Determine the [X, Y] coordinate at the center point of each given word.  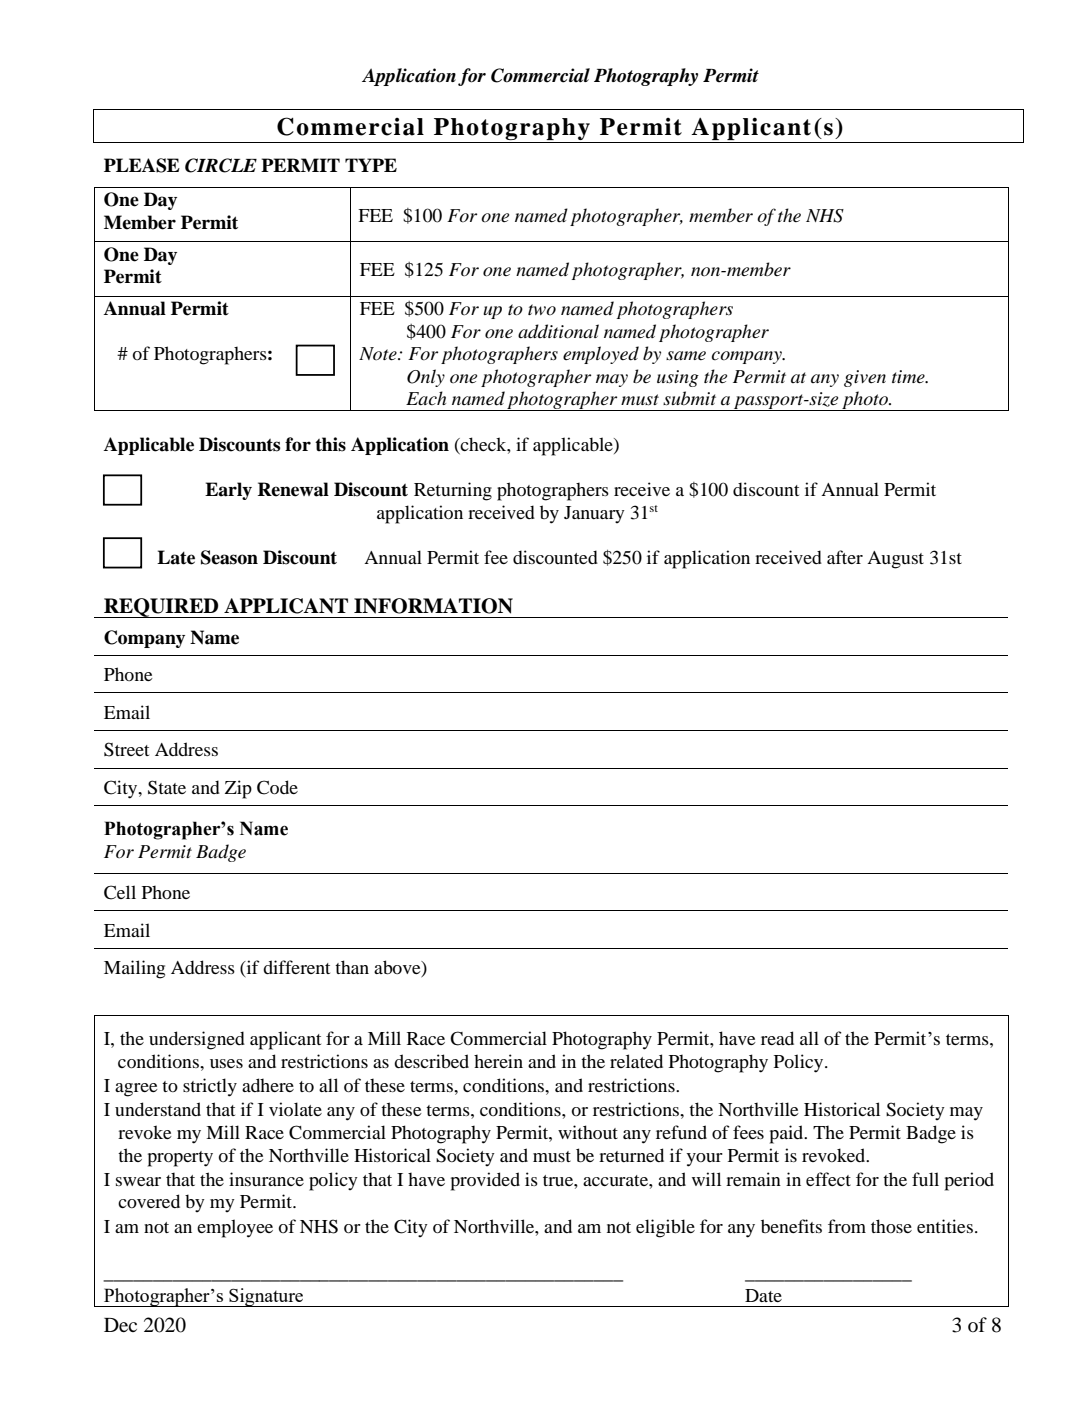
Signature [266, 1297]
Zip [238, 789]
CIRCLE [221, 165]
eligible [665, 1228]
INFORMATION [433, 606]
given [865, 378]
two [542, 310]
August [895, 560]
